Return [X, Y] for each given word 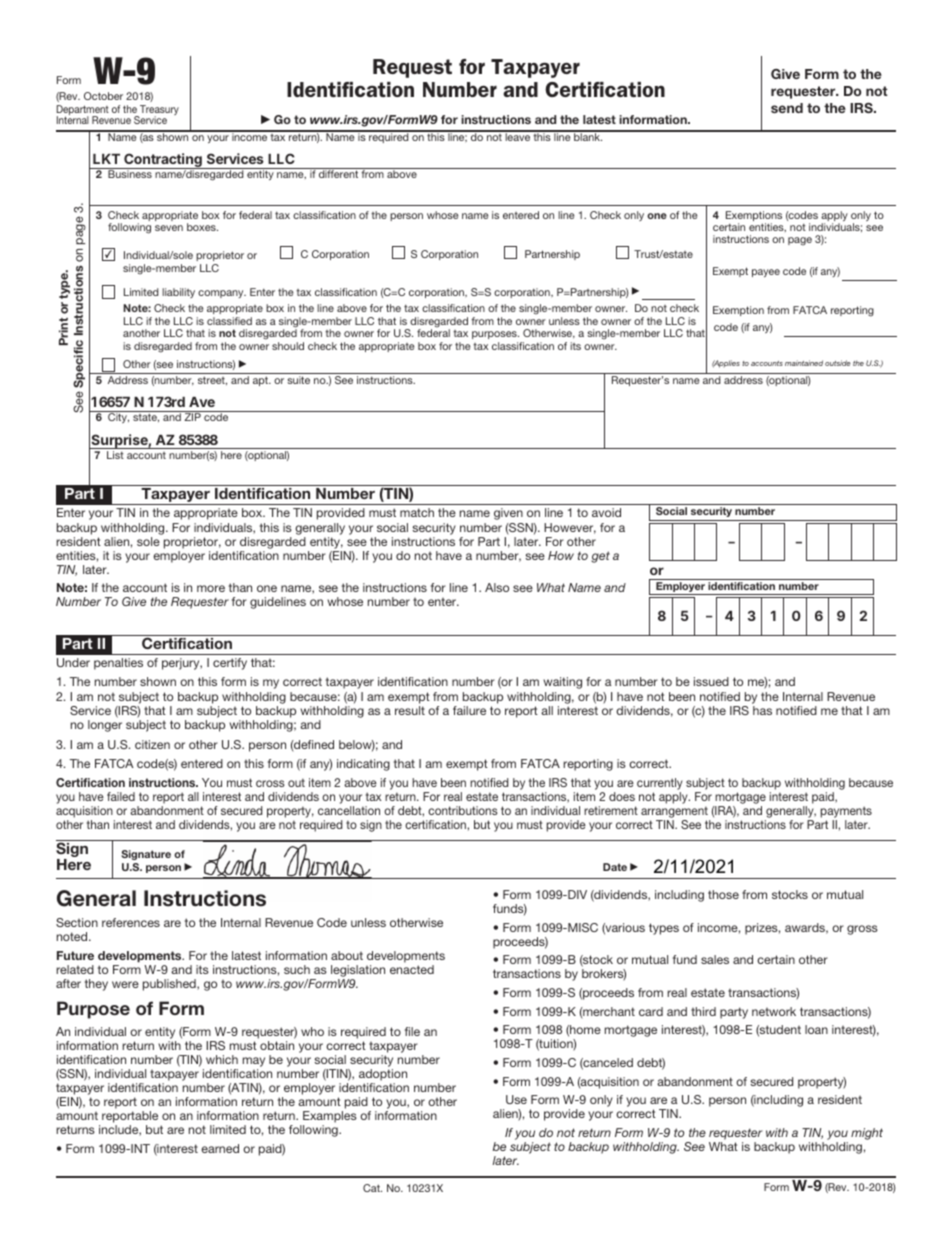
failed [121, 796]
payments [846, 812]
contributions [462, 810]
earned [220, 1148]
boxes [202, 227]
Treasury [158, 111]
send [787, 108]
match [417, 512]
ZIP [192, 417]
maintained [804, 363]
